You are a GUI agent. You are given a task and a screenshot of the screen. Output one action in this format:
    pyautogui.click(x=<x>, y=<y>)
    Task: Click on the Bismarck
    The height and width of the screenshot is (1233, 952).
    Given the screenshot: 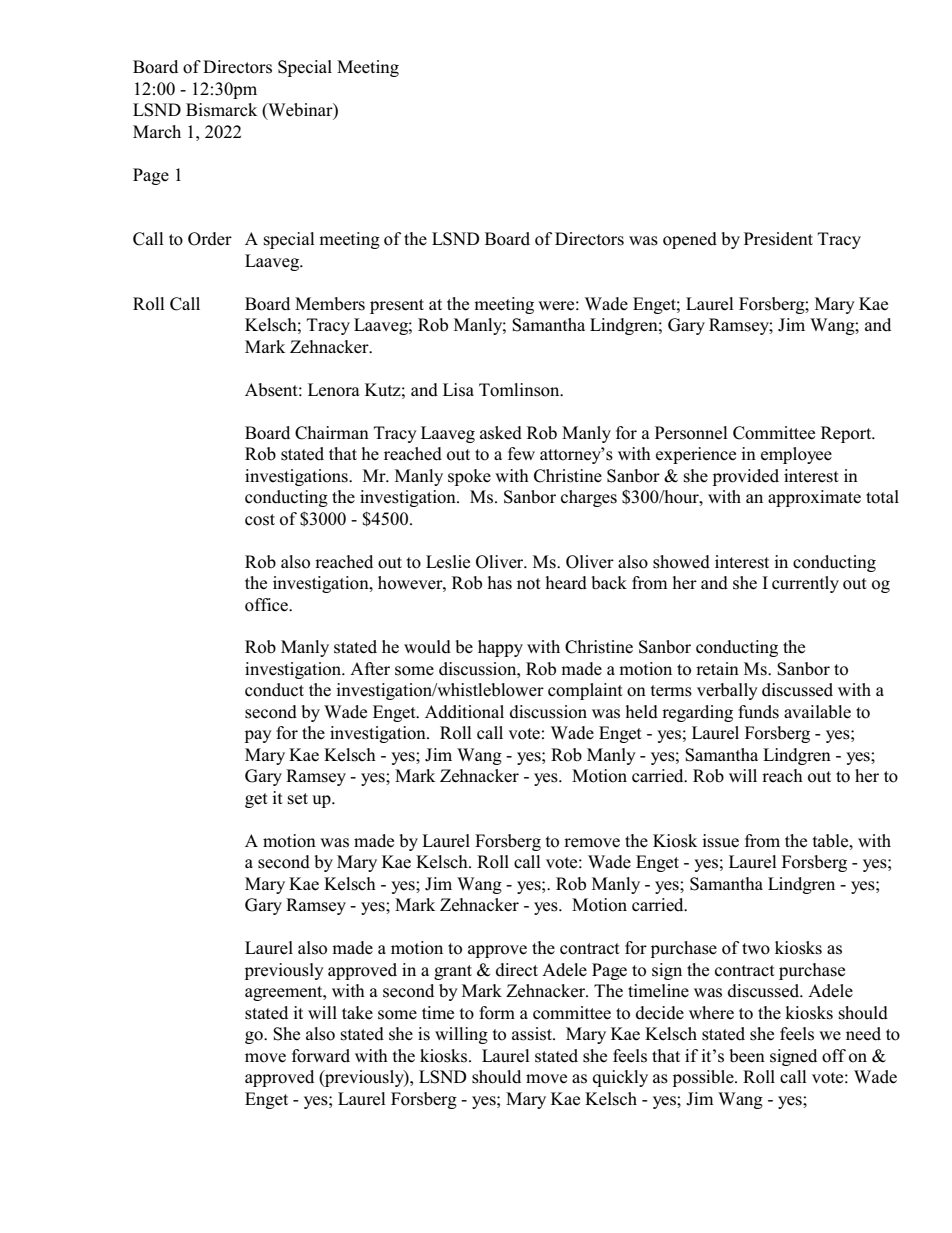 What is the action you would take?
    pyautogui.click(x=221, y=110)
